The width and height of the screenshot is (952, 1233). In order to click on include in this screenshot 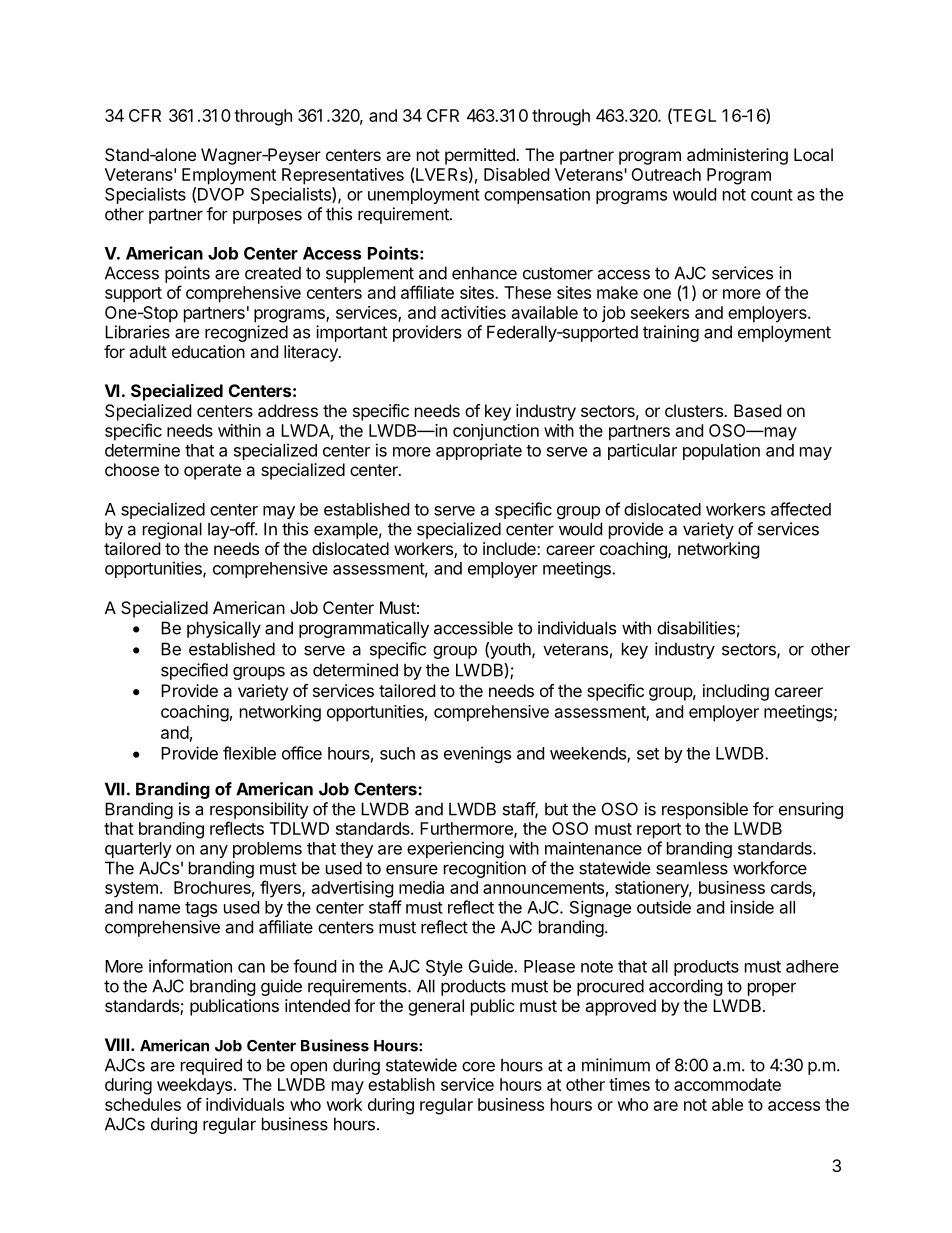, I will do `click(510, 548)`.
